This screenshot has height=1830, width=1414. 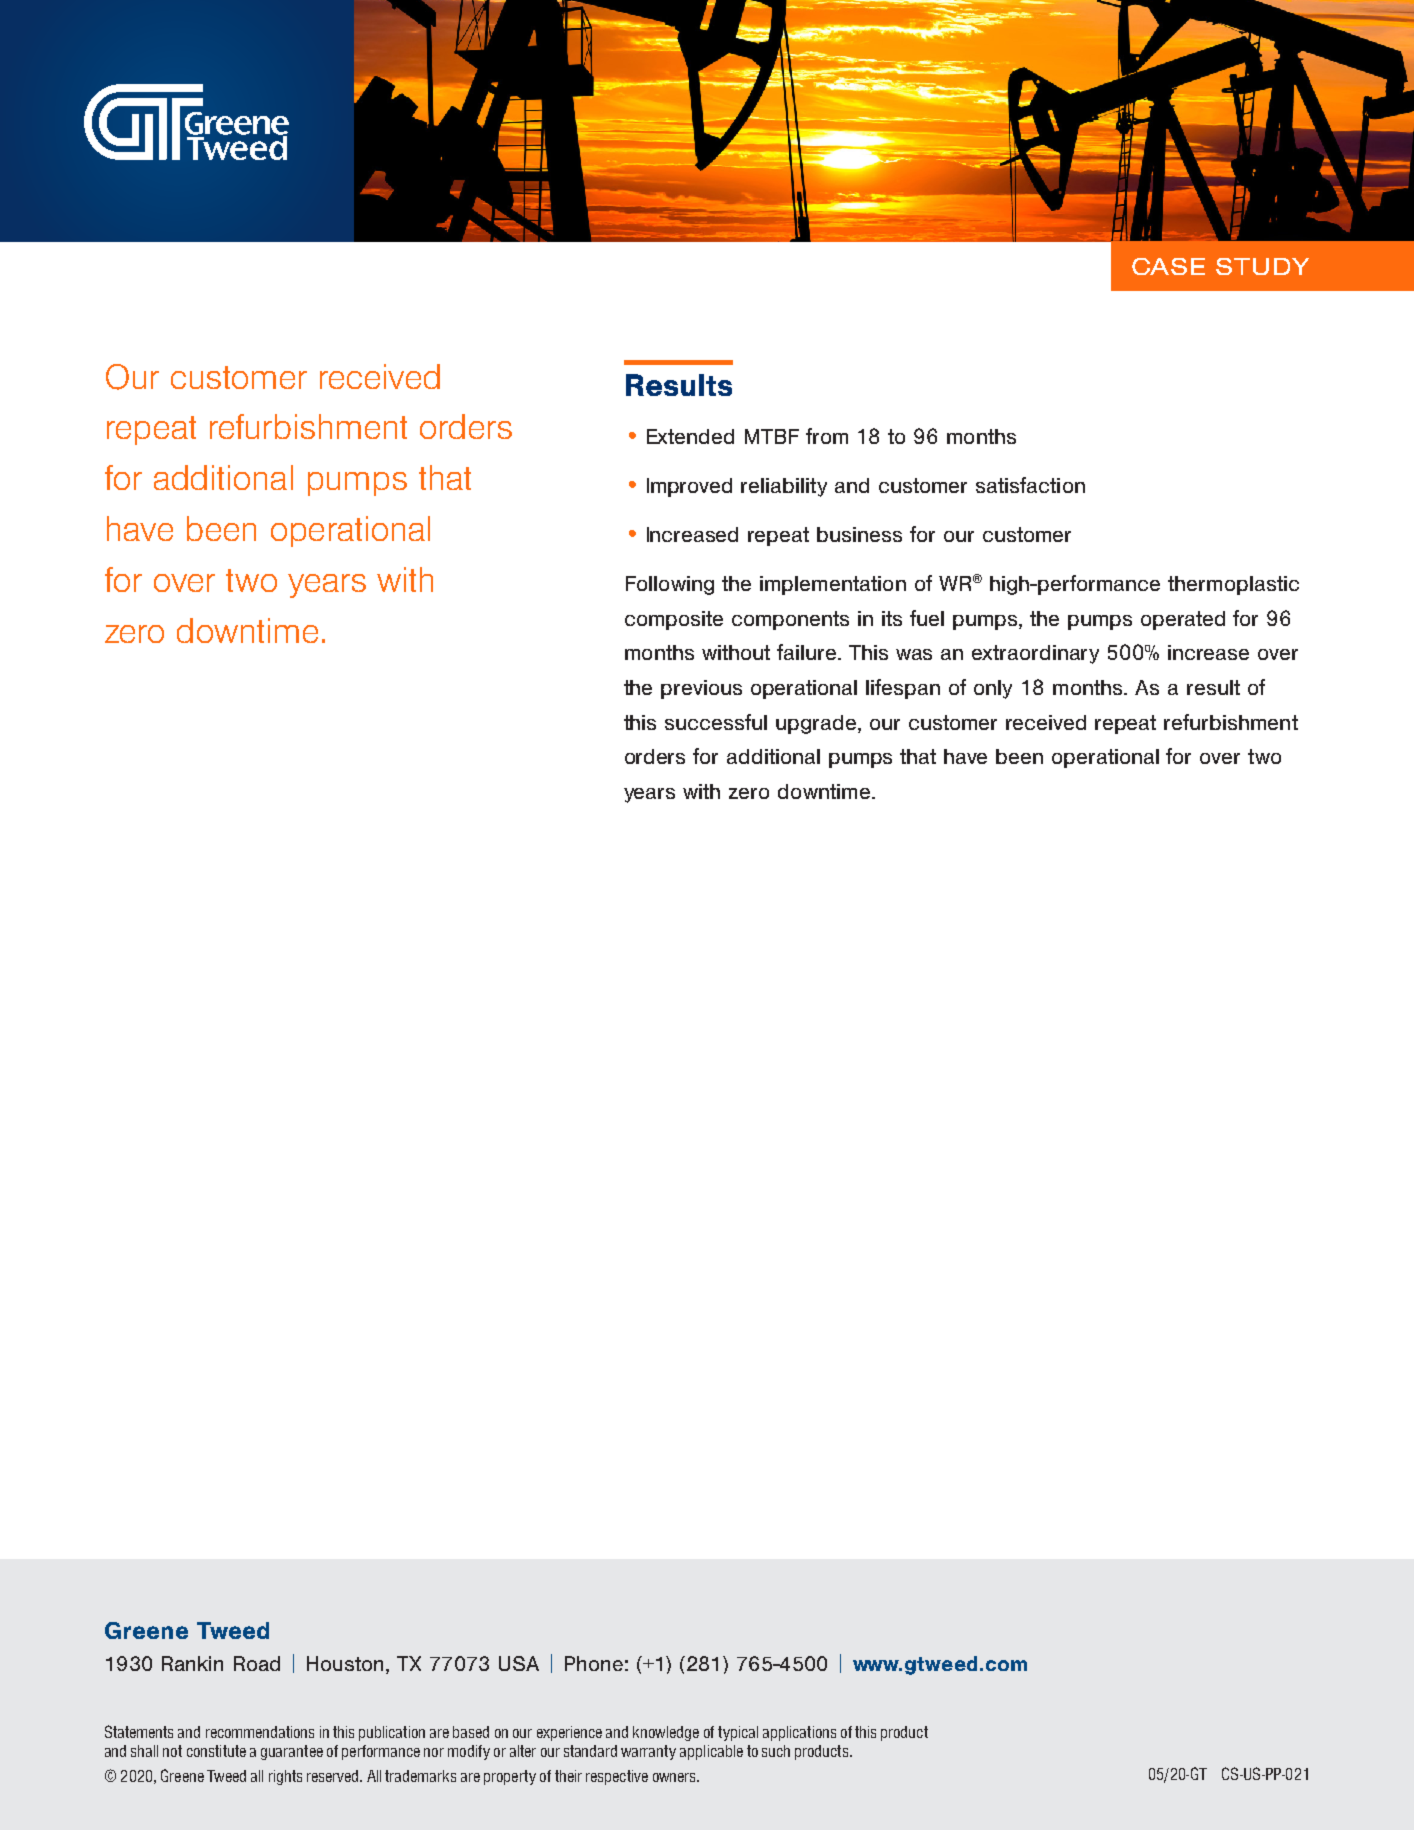 What do you see at coordinates (716, 722) in the screenshot?
I see `successful` at bounding box center [716, 722].
